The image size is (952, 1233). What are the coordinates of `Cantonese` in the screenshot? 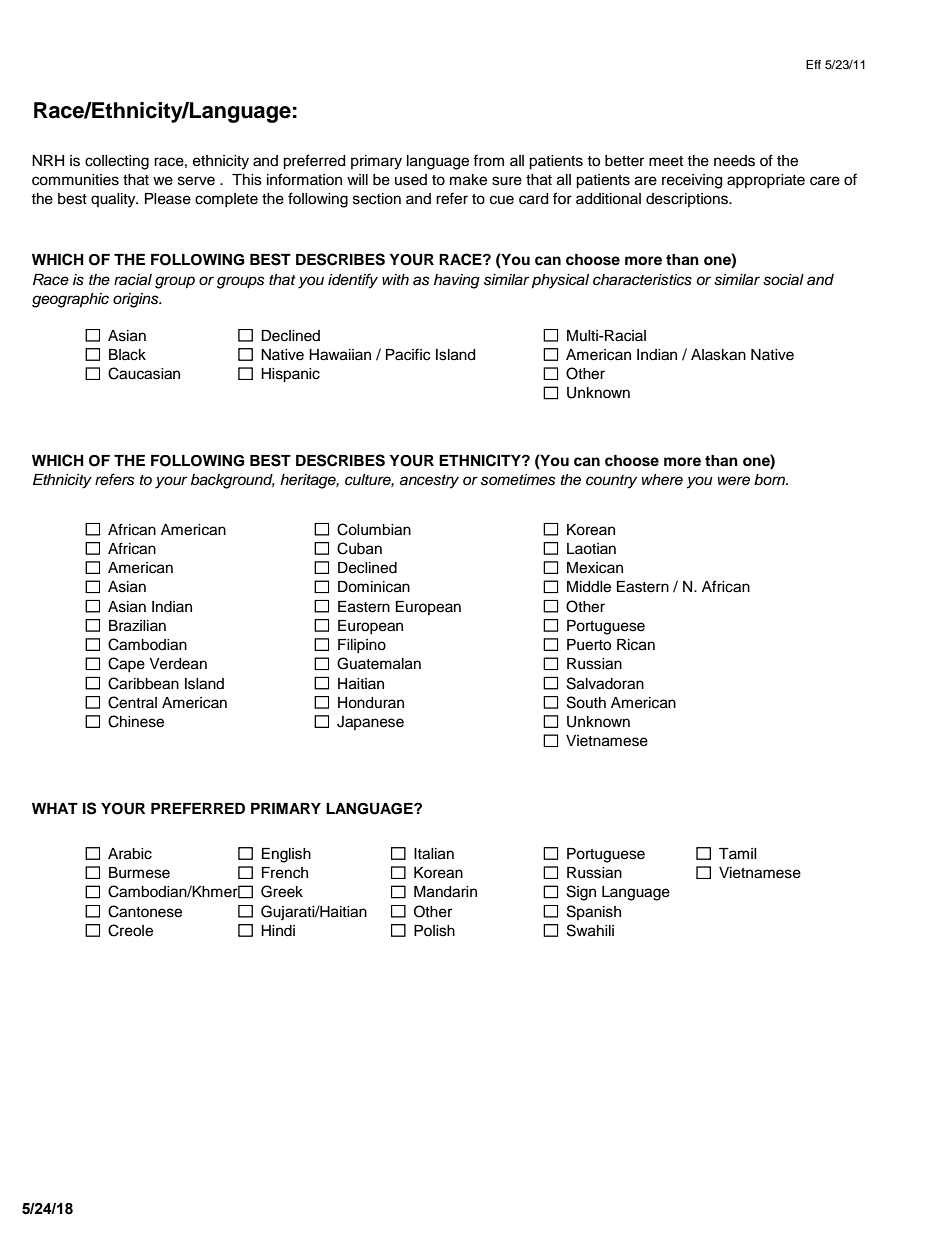 It's located at (145, 911).
